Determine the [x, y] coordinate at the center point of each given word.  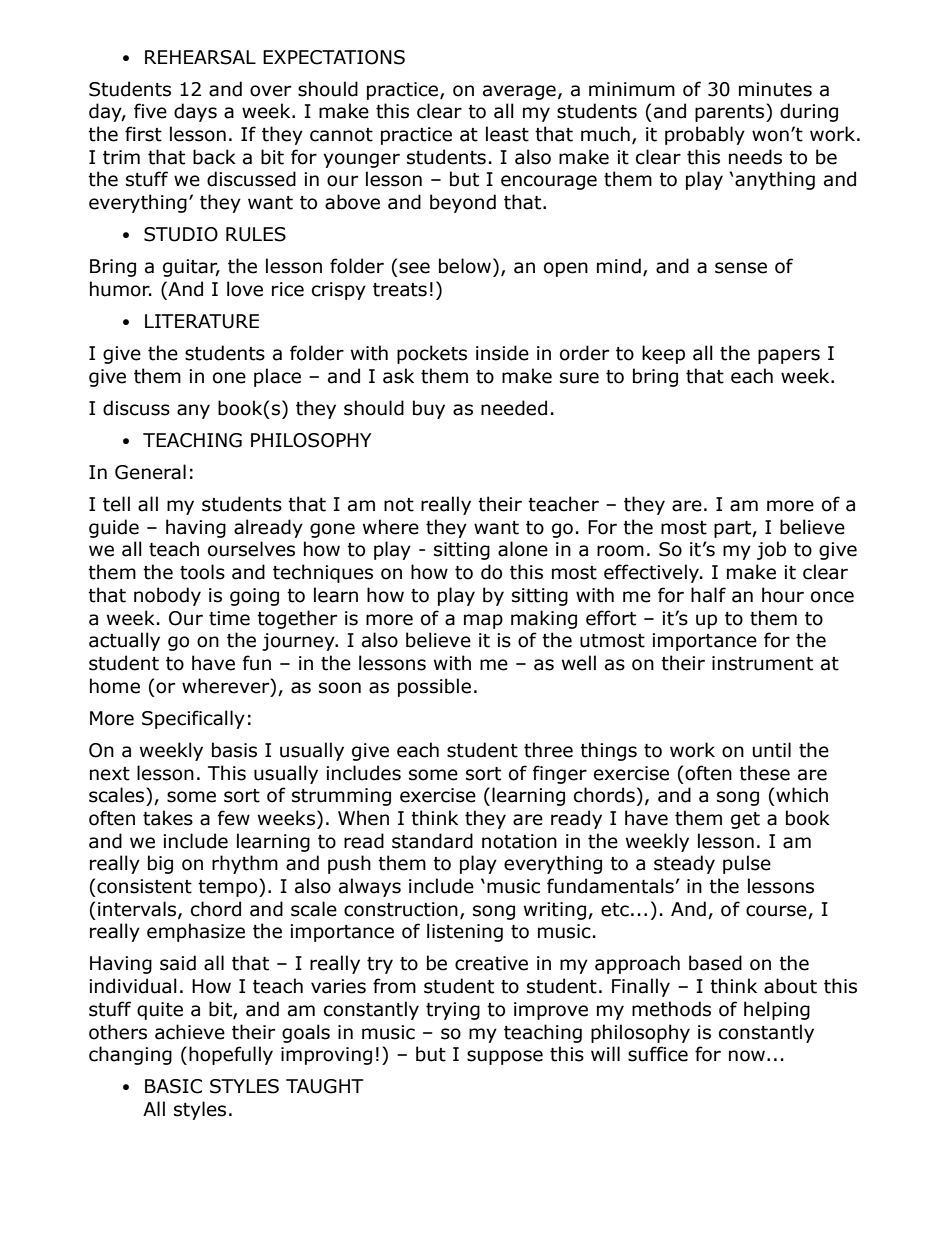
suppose [505, 1057]
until [772, 750]
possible [434, 687]
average [519, 92]
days [195, 112]
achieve [190, 1032]
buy [429, 409]
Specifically [193, 719]
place [277, 377]
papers [789, 356]
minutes [775, 89]
